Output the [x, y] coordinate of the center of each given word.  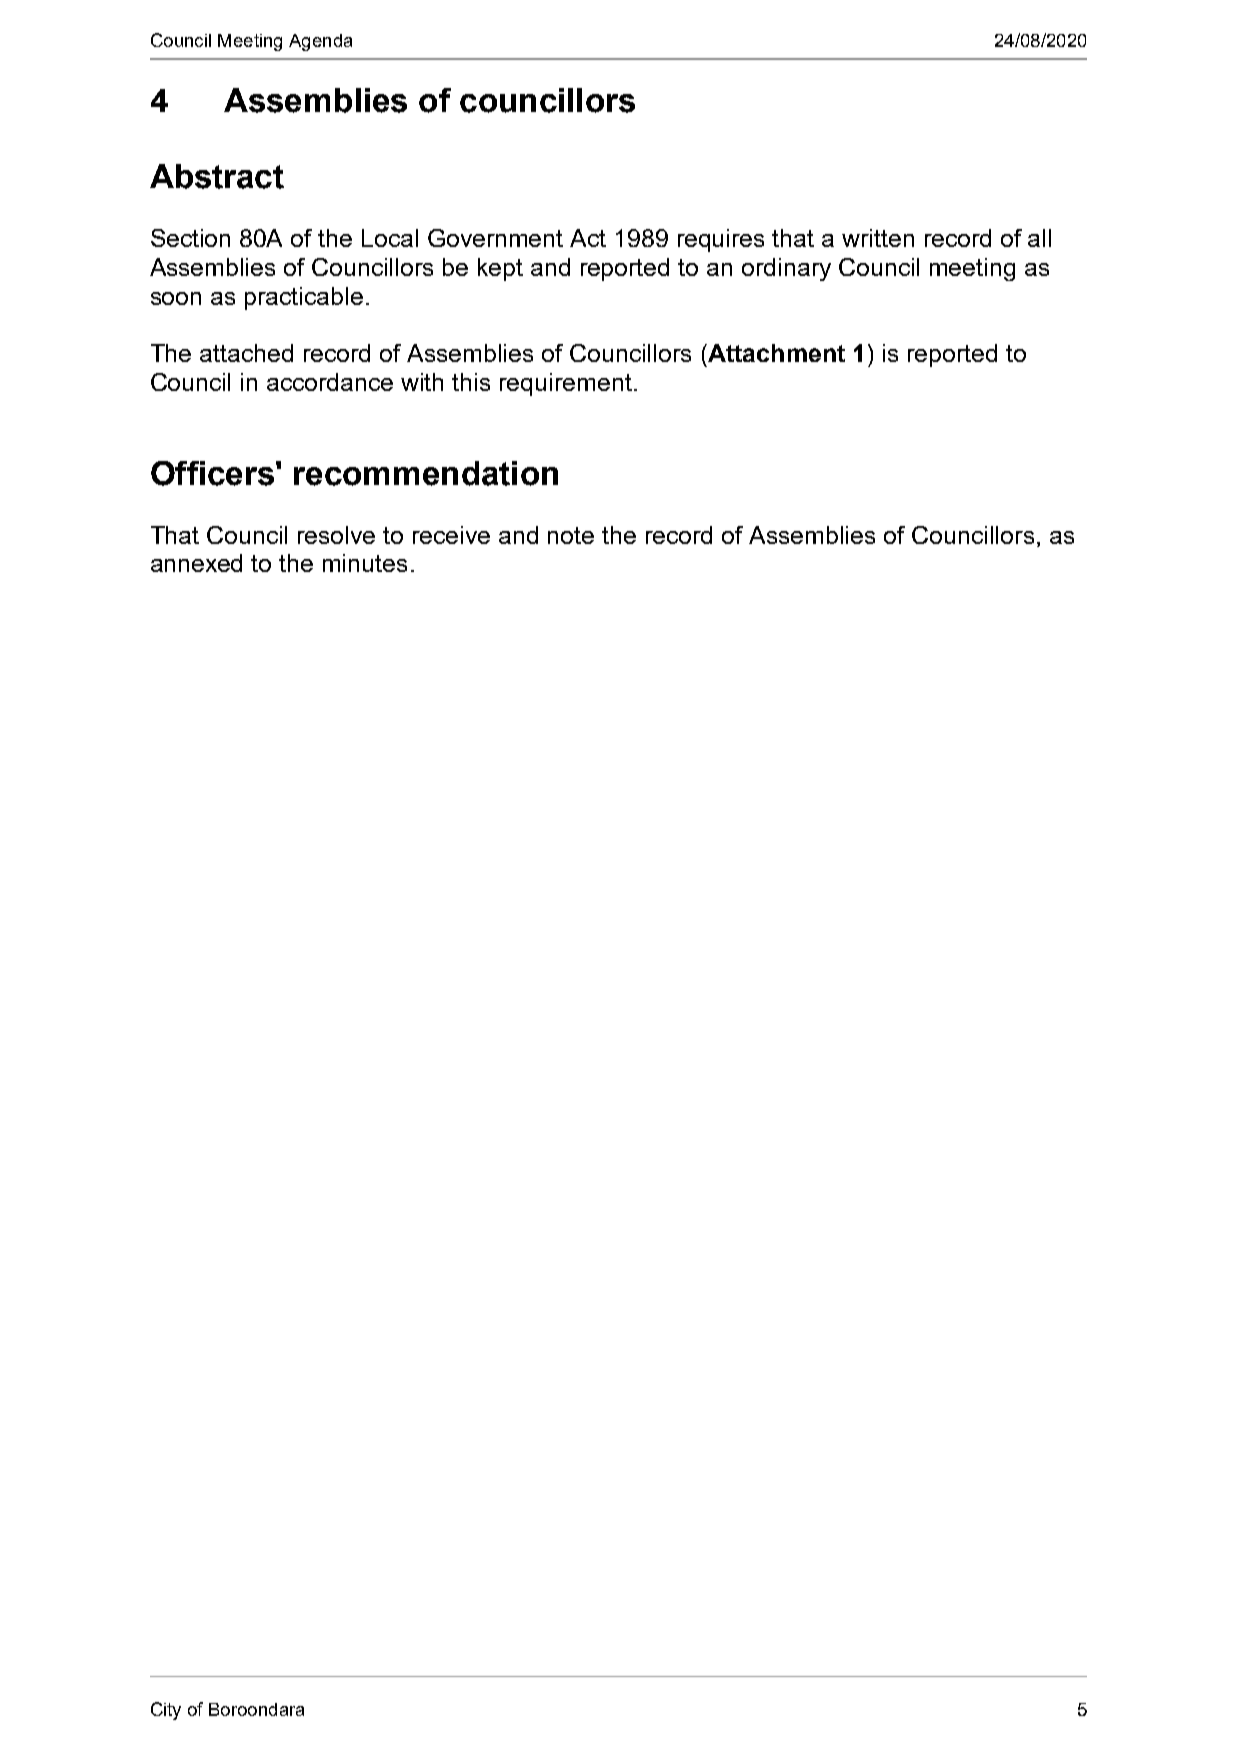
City [166, 1711]
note [571, 535]
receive [451, 535]
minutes [365, 563]
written [878, 238]
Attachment [775, 353]
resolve [336, 535]
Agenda [320, 42]
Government [495, 238]
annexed [196, 563]
